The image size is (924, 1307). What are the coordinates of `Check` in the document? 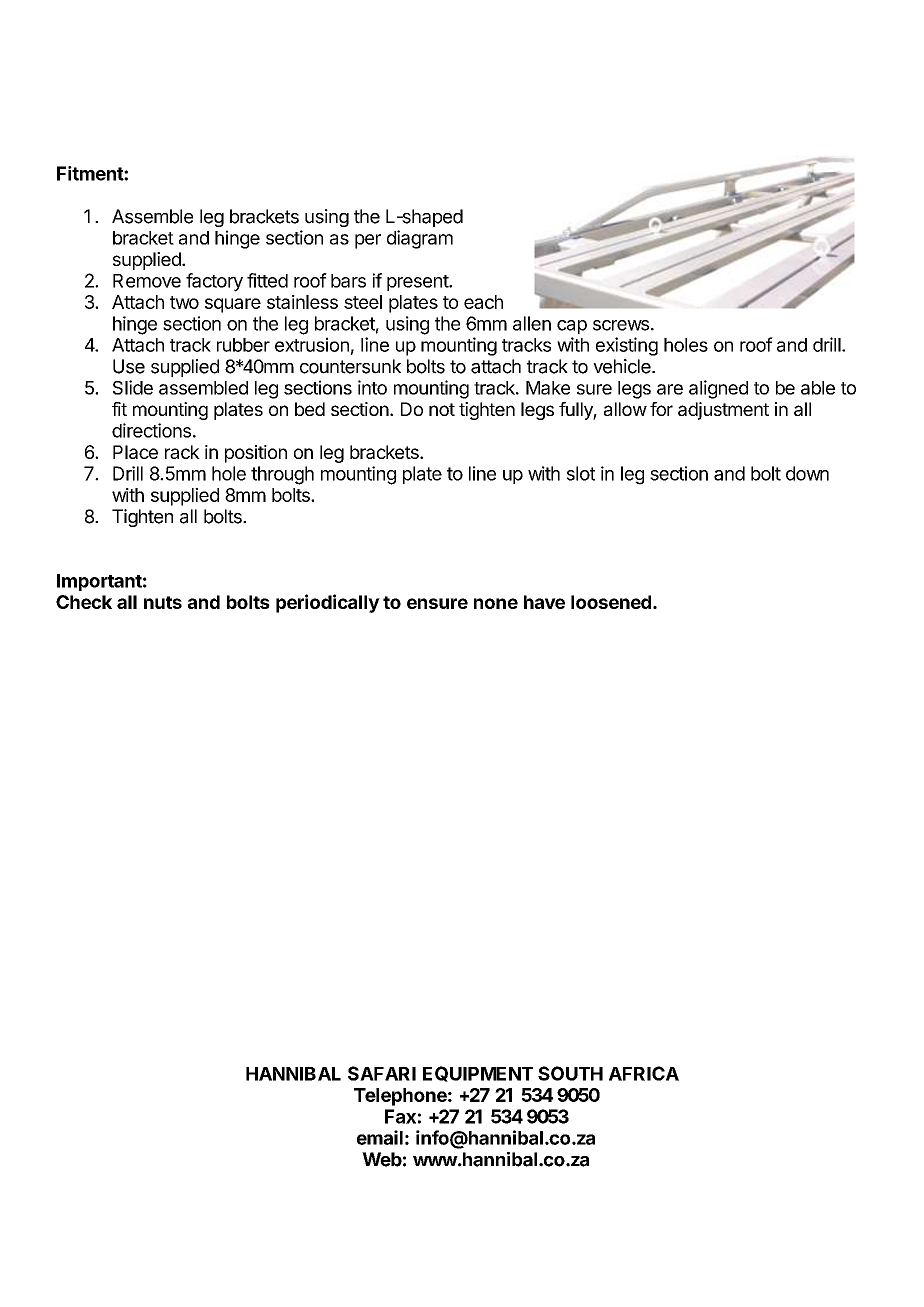 It's located at (84, 602).
